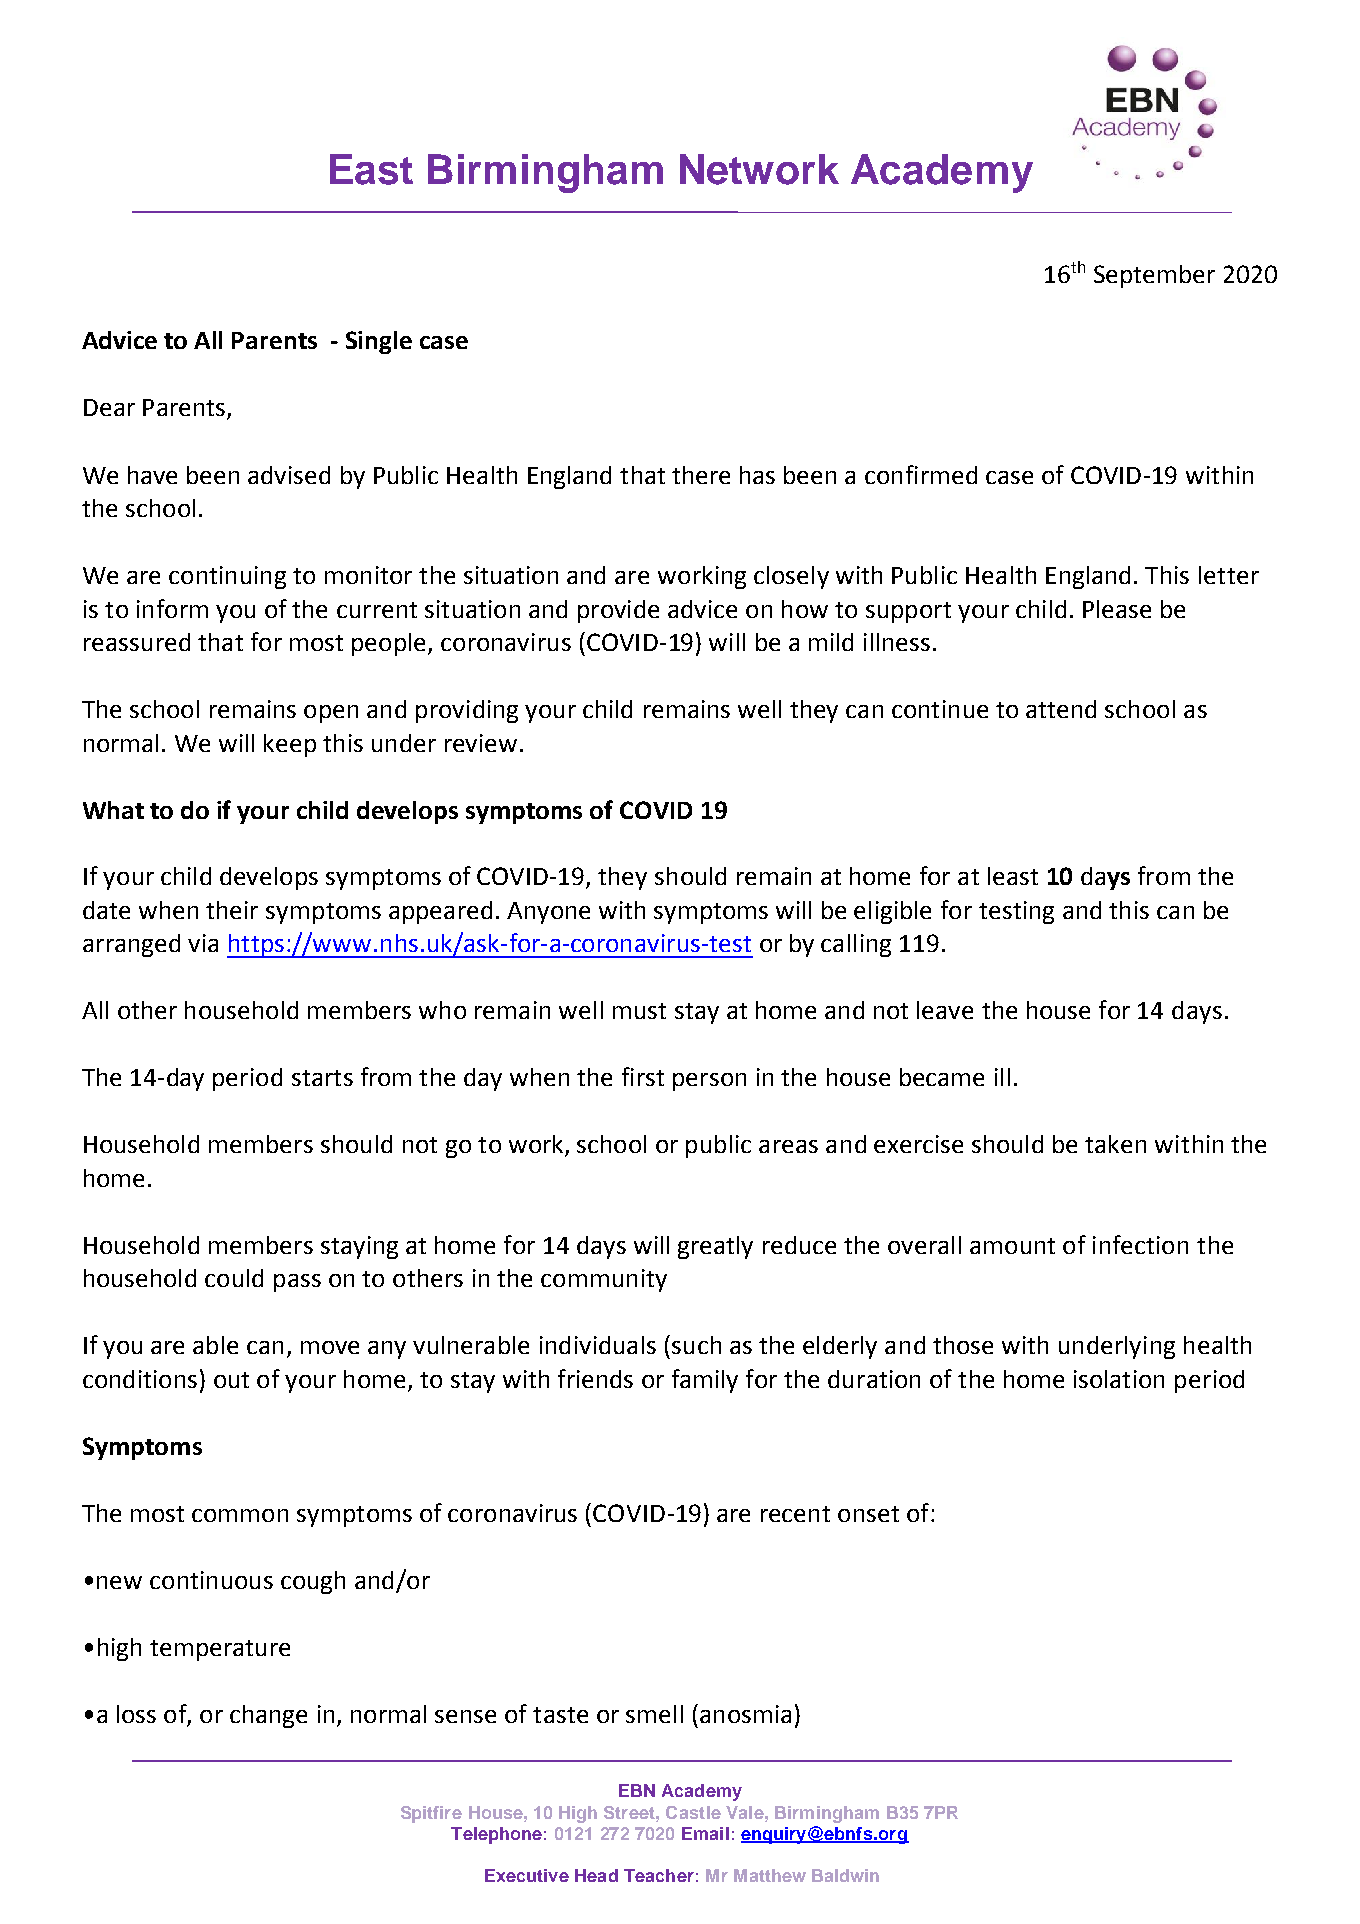 This screenshot has height=1924, width=1360. What do you see at coordinates (268, 1716) in the screenshot?
I see `change` at bounding box center [268, 1716].
